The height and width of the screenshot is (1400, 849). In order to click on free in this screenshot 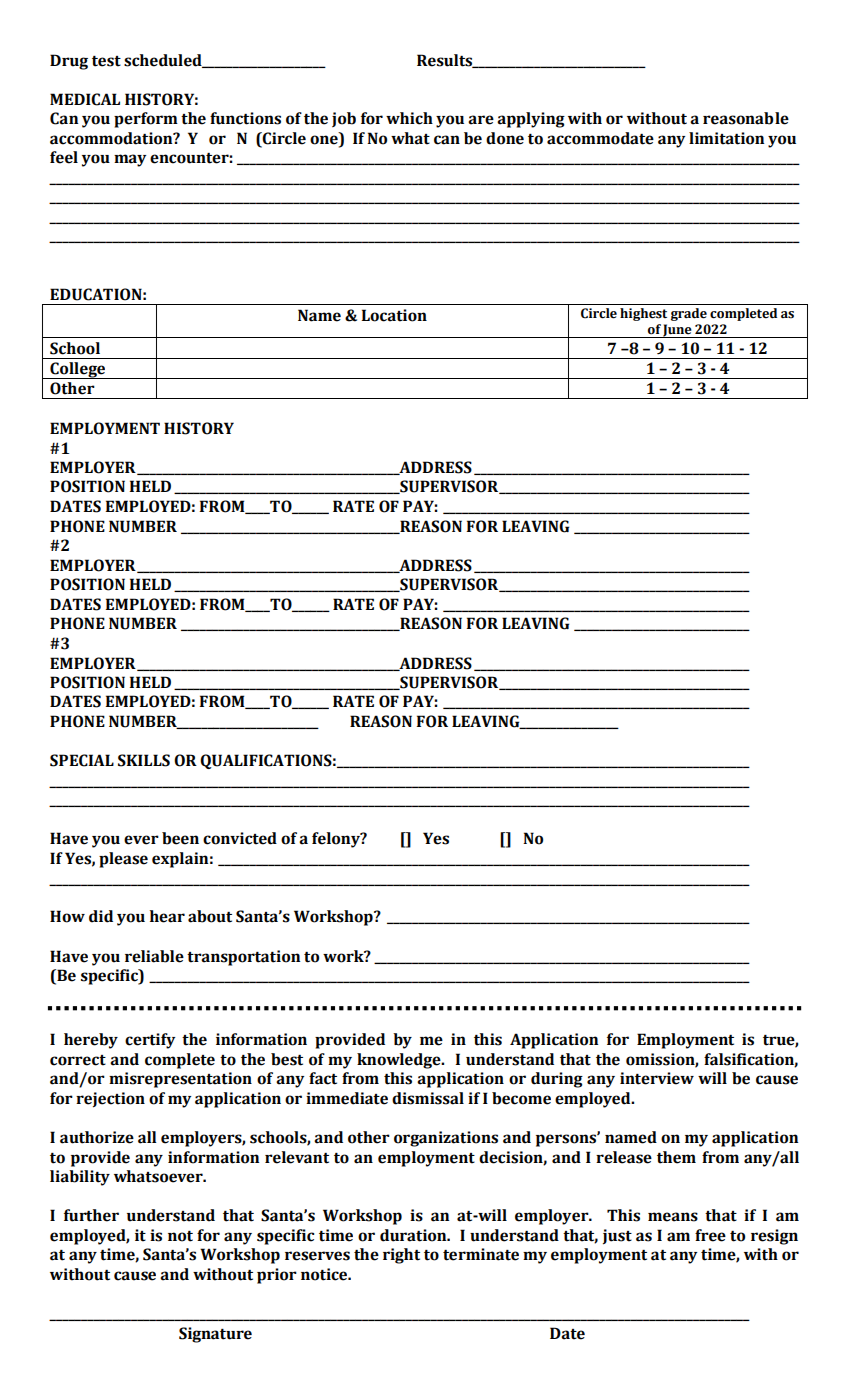, I will do `click(710, 1235)`.
